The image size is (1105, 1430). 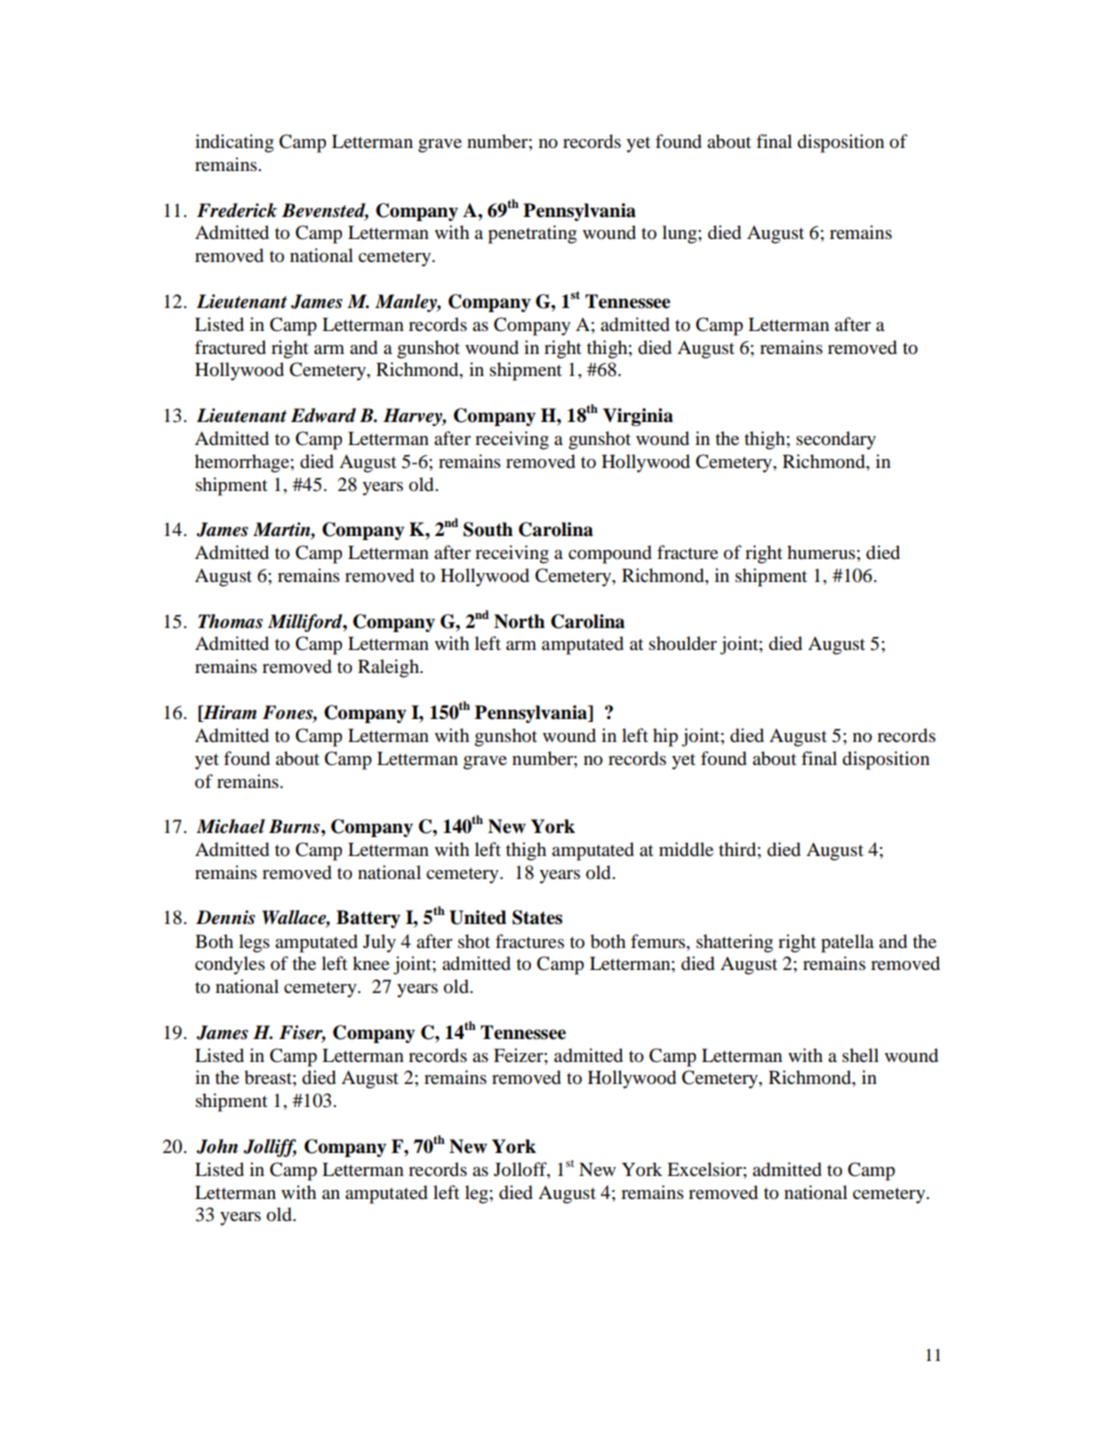 What do you see at coordinates (230, 621) in the image?
I see `Thomas` at bounding box center [230, 621].
